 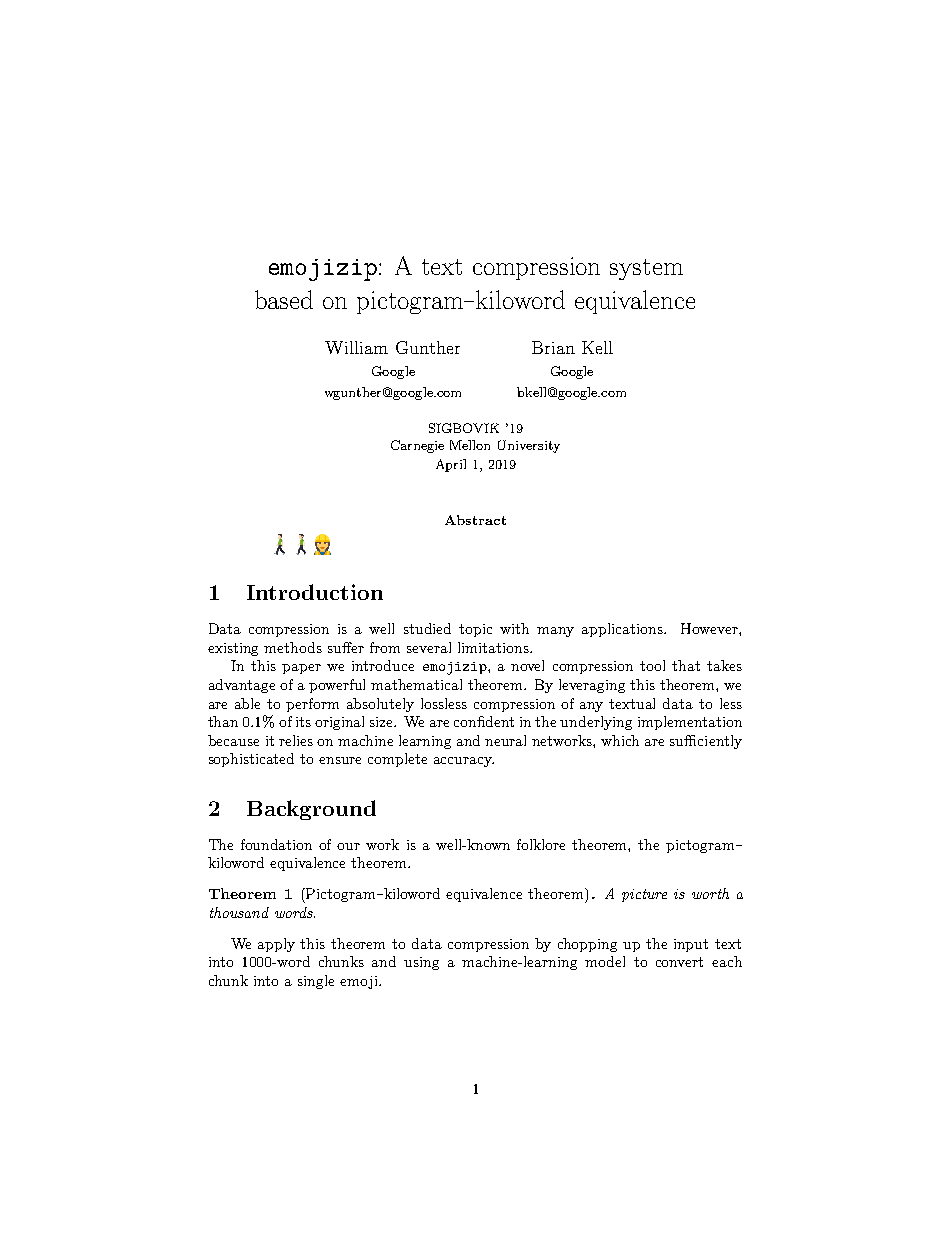 I want to click on apply, so click(x=276, y=945).
